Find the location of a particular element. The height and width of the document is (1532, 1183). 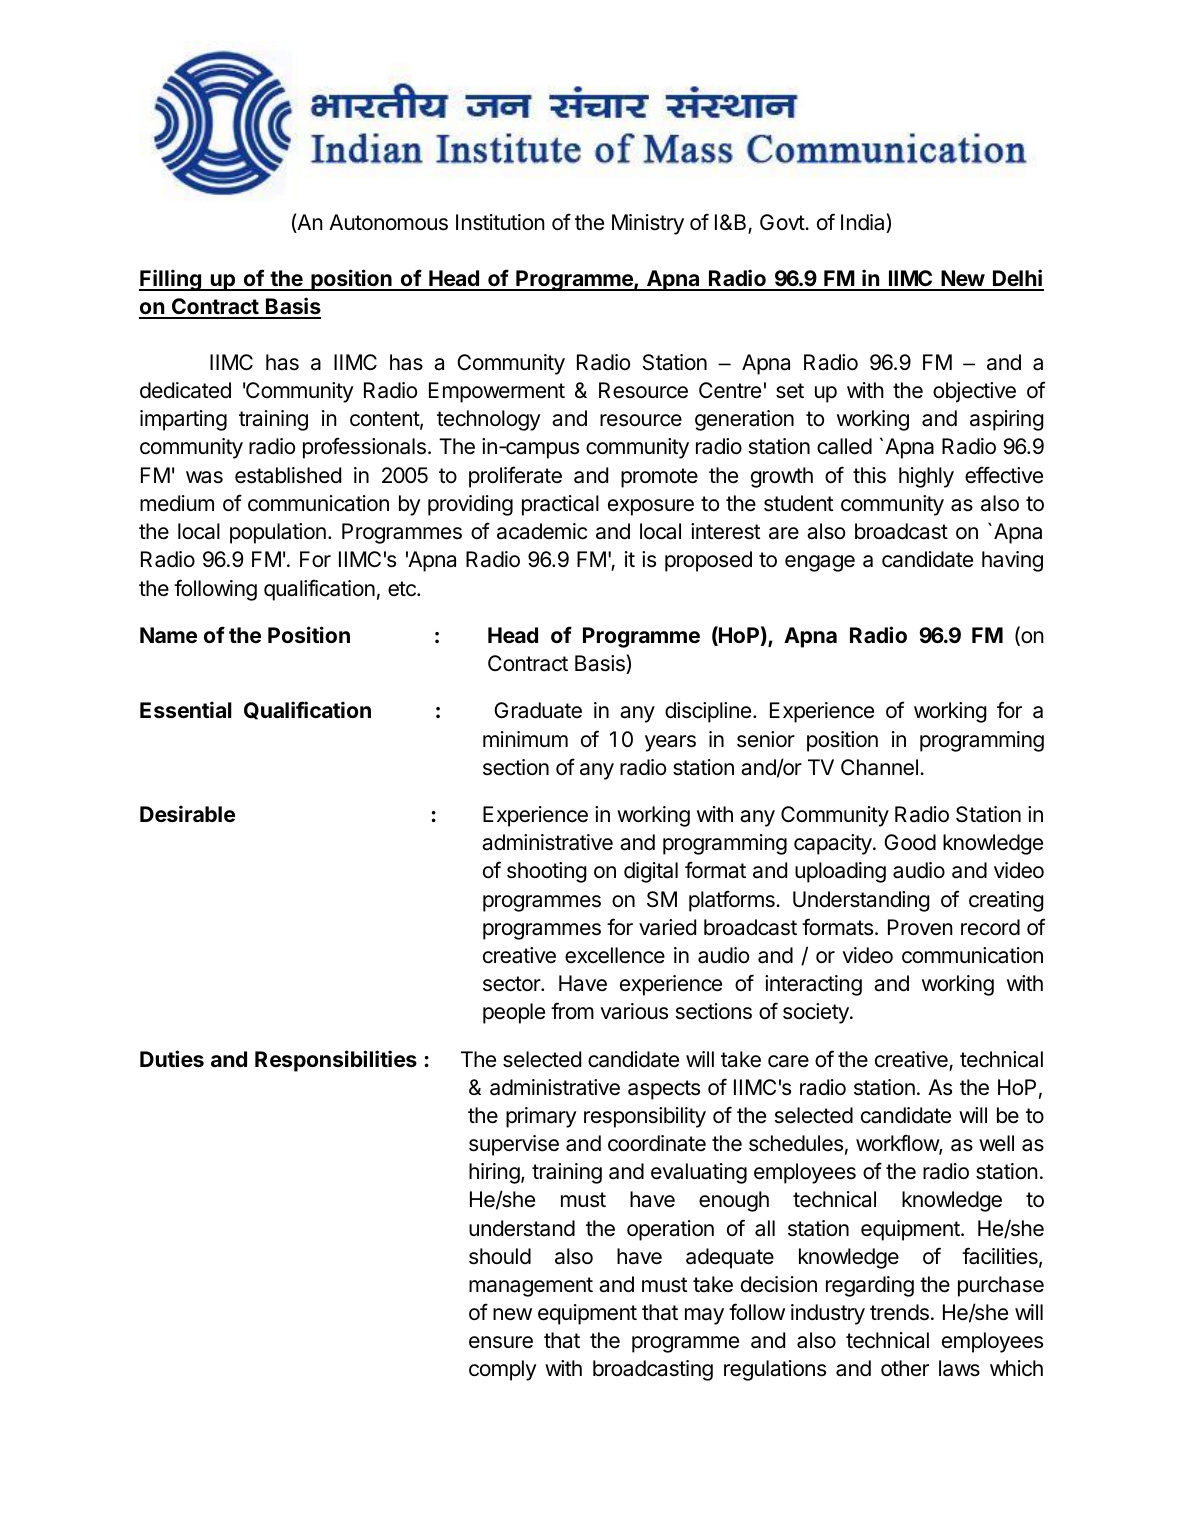

Filling is located at coordinates (171, 280).
